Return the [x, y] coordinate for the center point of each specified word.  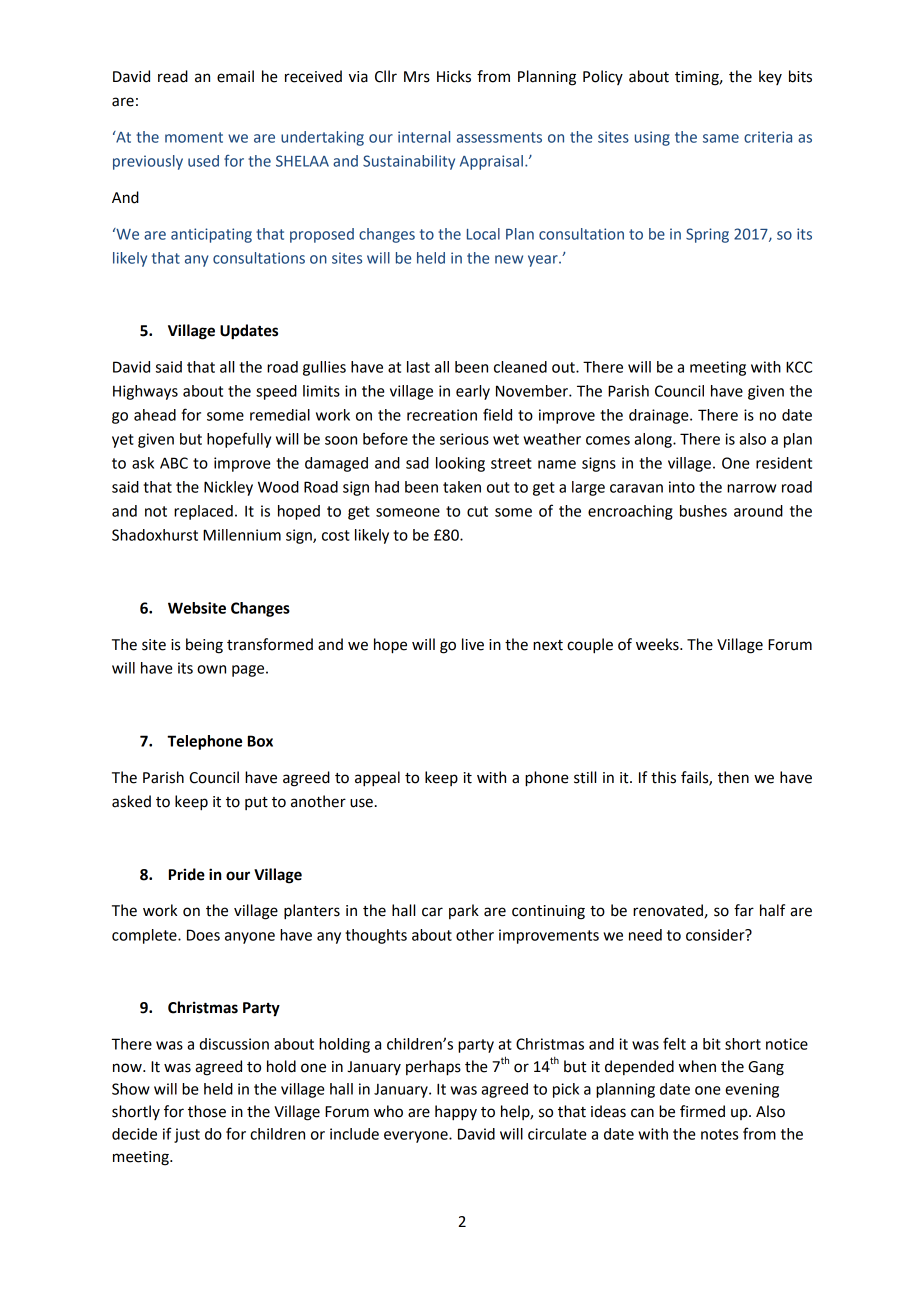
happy [456, 1113]
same [721, 138]
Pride [187, 874]
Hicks [454, 76]
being [204, 646]
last [418, 367]
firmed [702, 1111]
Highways [145, 392]
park [464, 911]
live [473, 644]
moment [194, 137]
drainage [660, 416]
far [744, 910]
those [207, 1111]
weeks [658, 644]
